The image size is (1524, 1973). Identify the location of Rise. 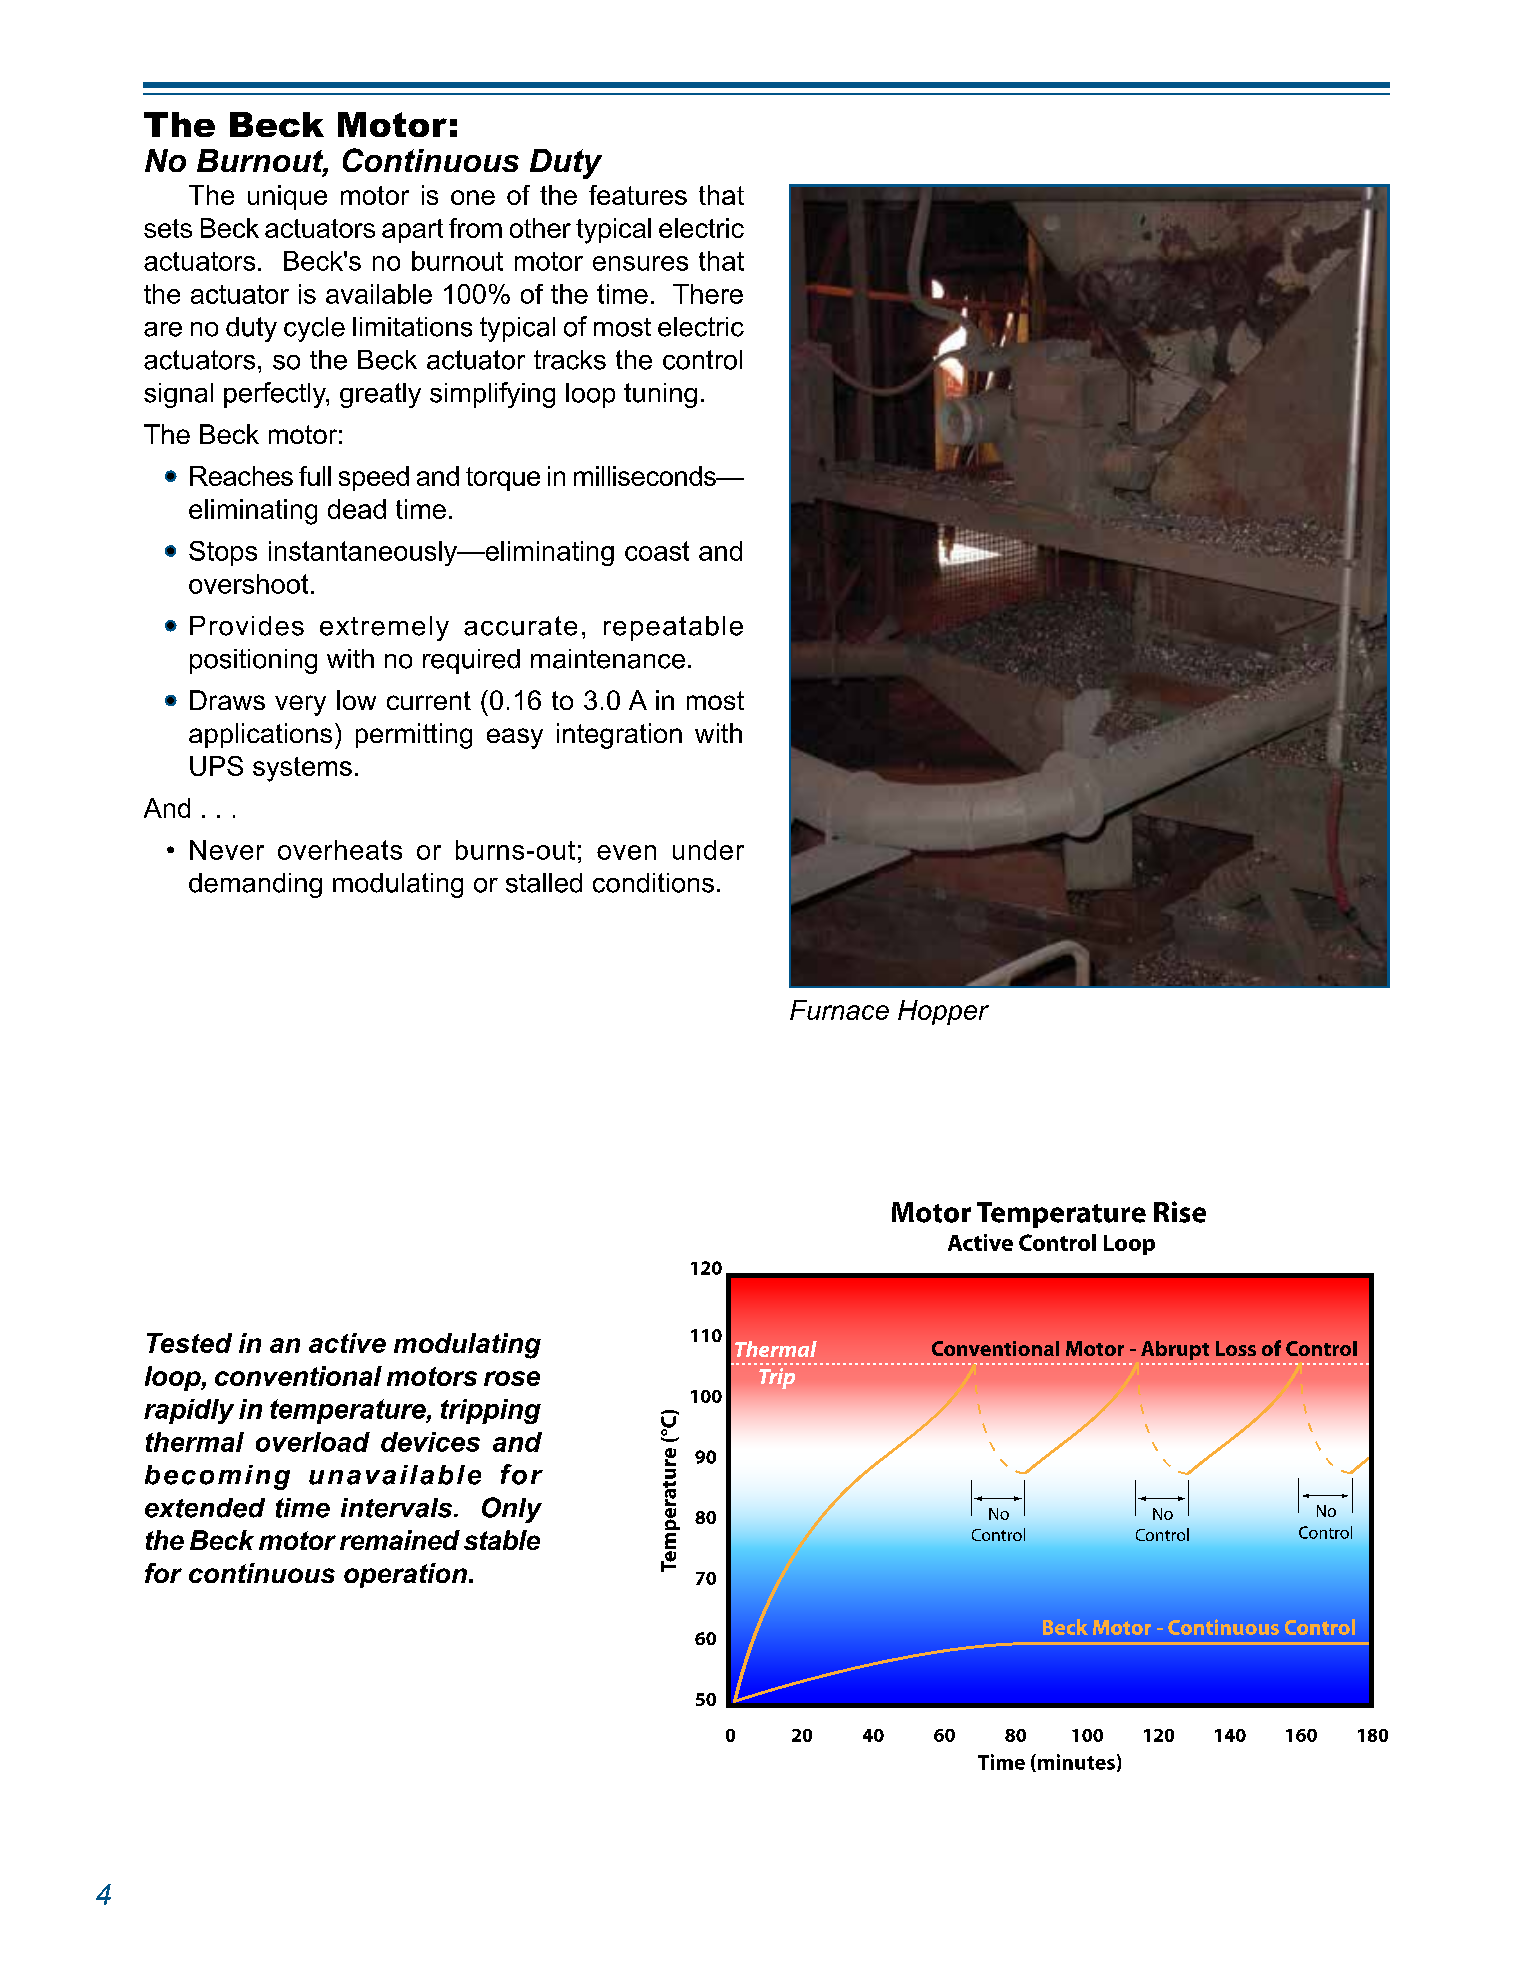
(1180, 1212).
